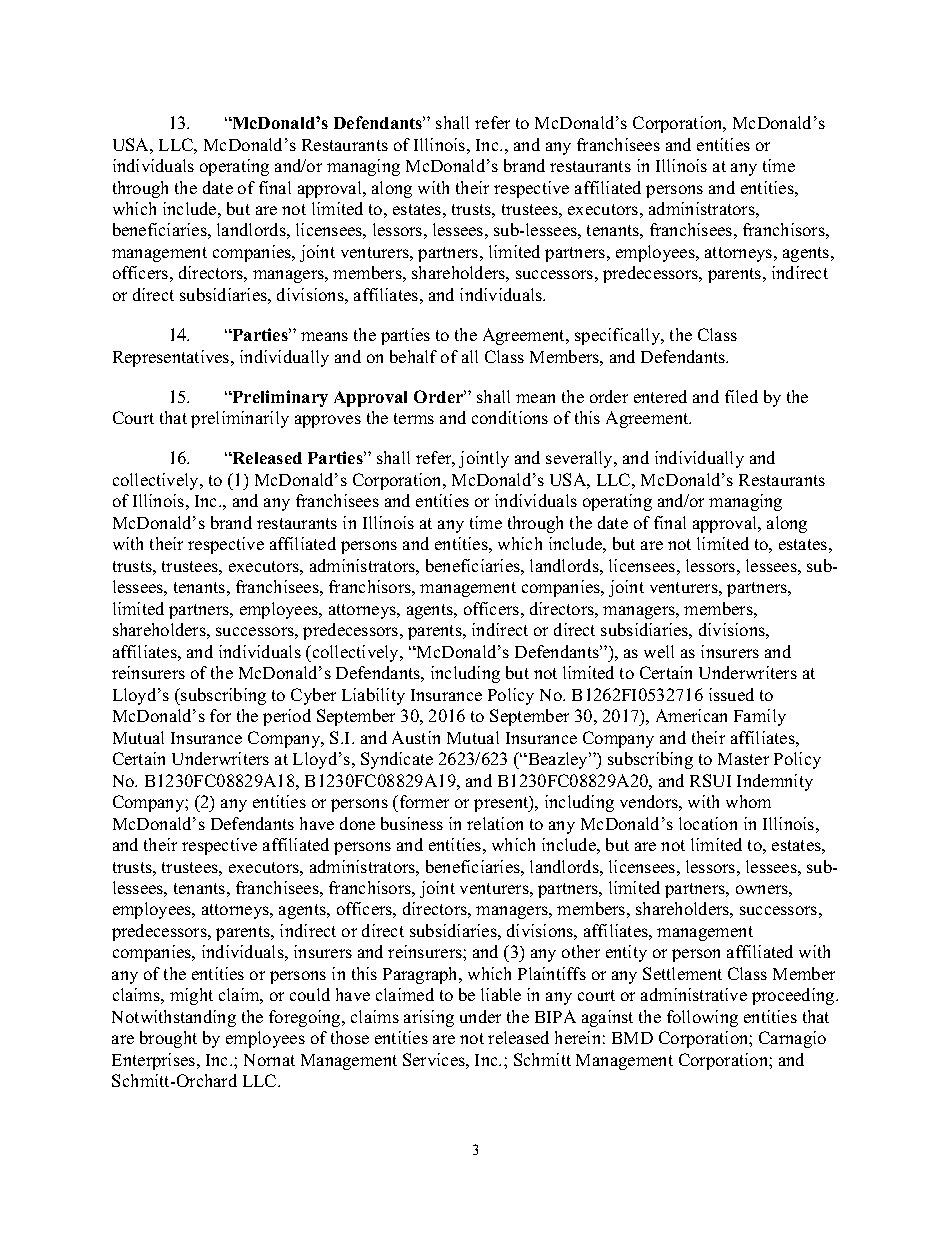  I want to click on relation, so click(495, 823).
